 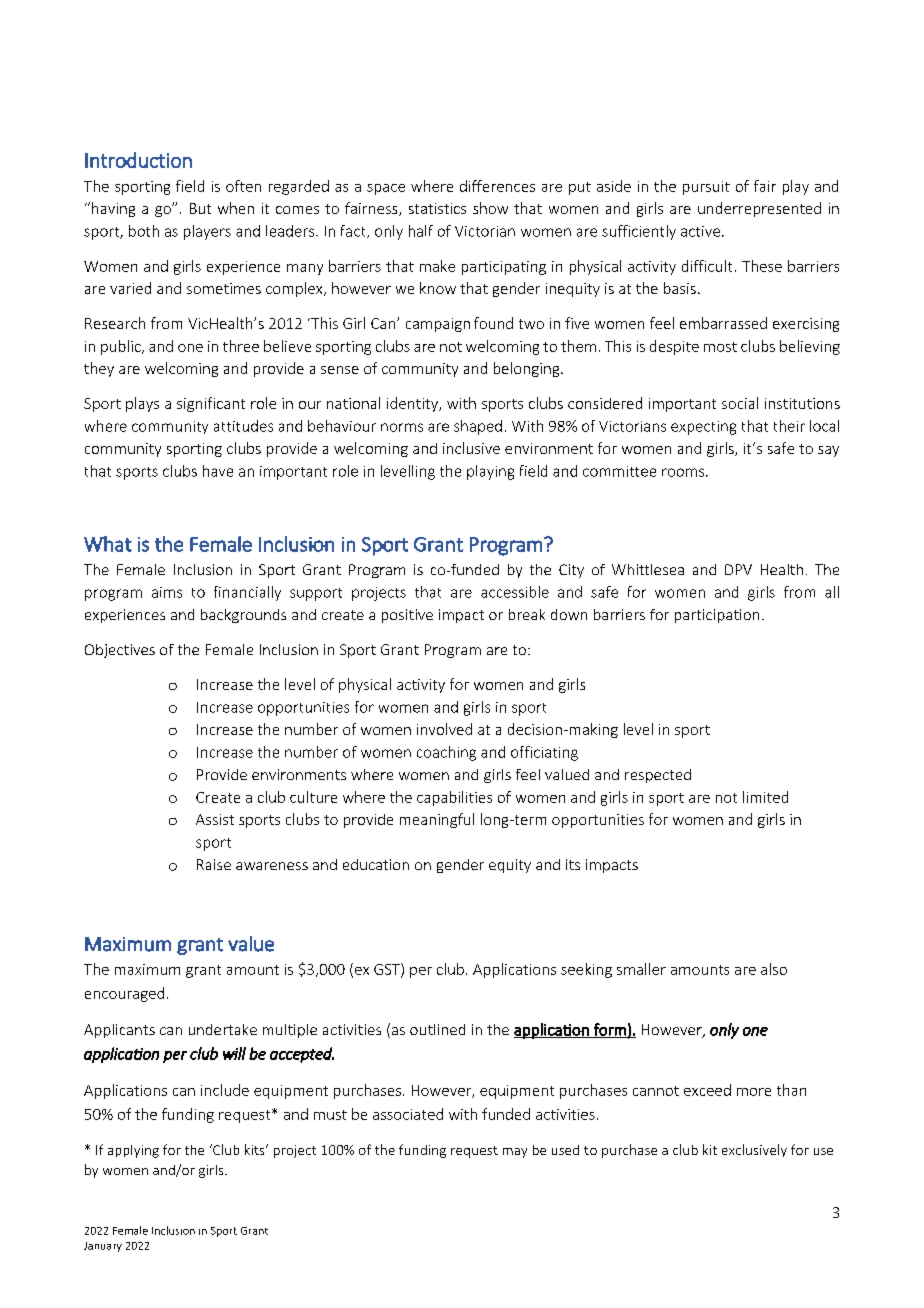 What do you see at coordinates (471, 448) in the screenshot?
I see `inclusive` at bounding box center [471, 448].
